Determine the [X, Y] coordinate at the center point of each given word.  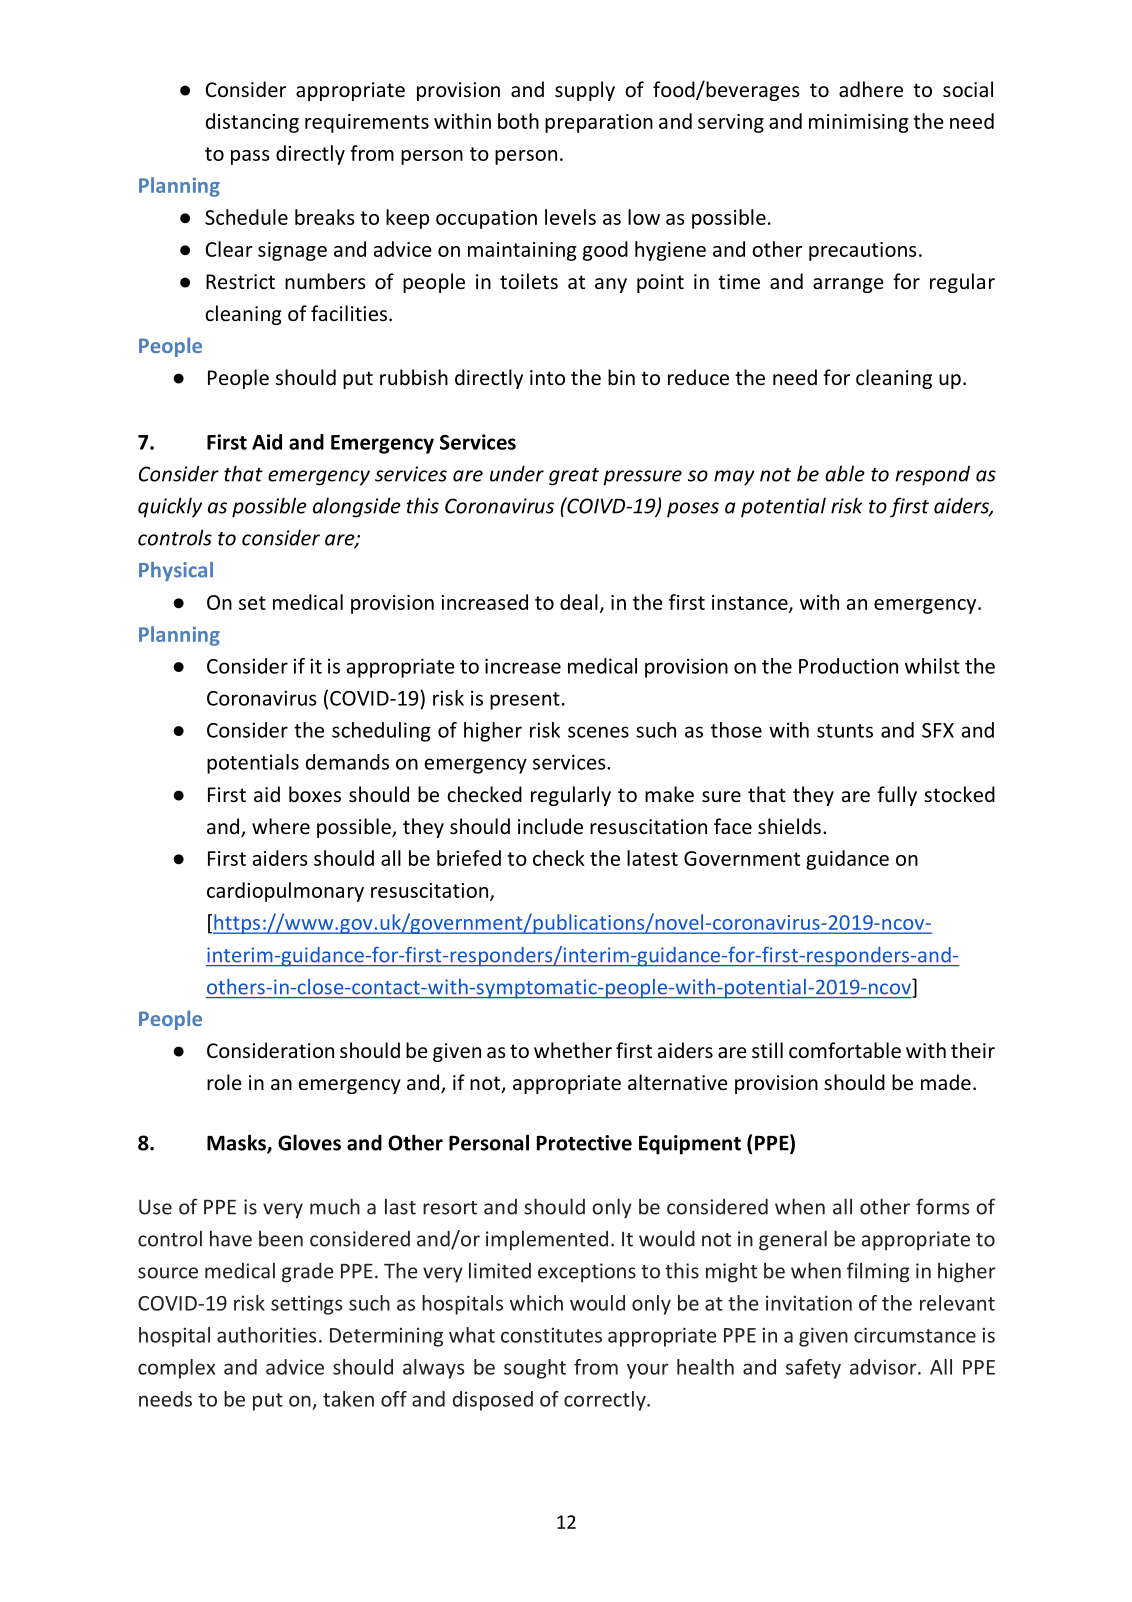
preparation [599, 123]
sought [535, 1369]
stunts [845, 731]
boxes [315, 794]
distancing [252, 123]
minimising [859, 123]
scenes [598, 732]
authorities [266, 1335]
